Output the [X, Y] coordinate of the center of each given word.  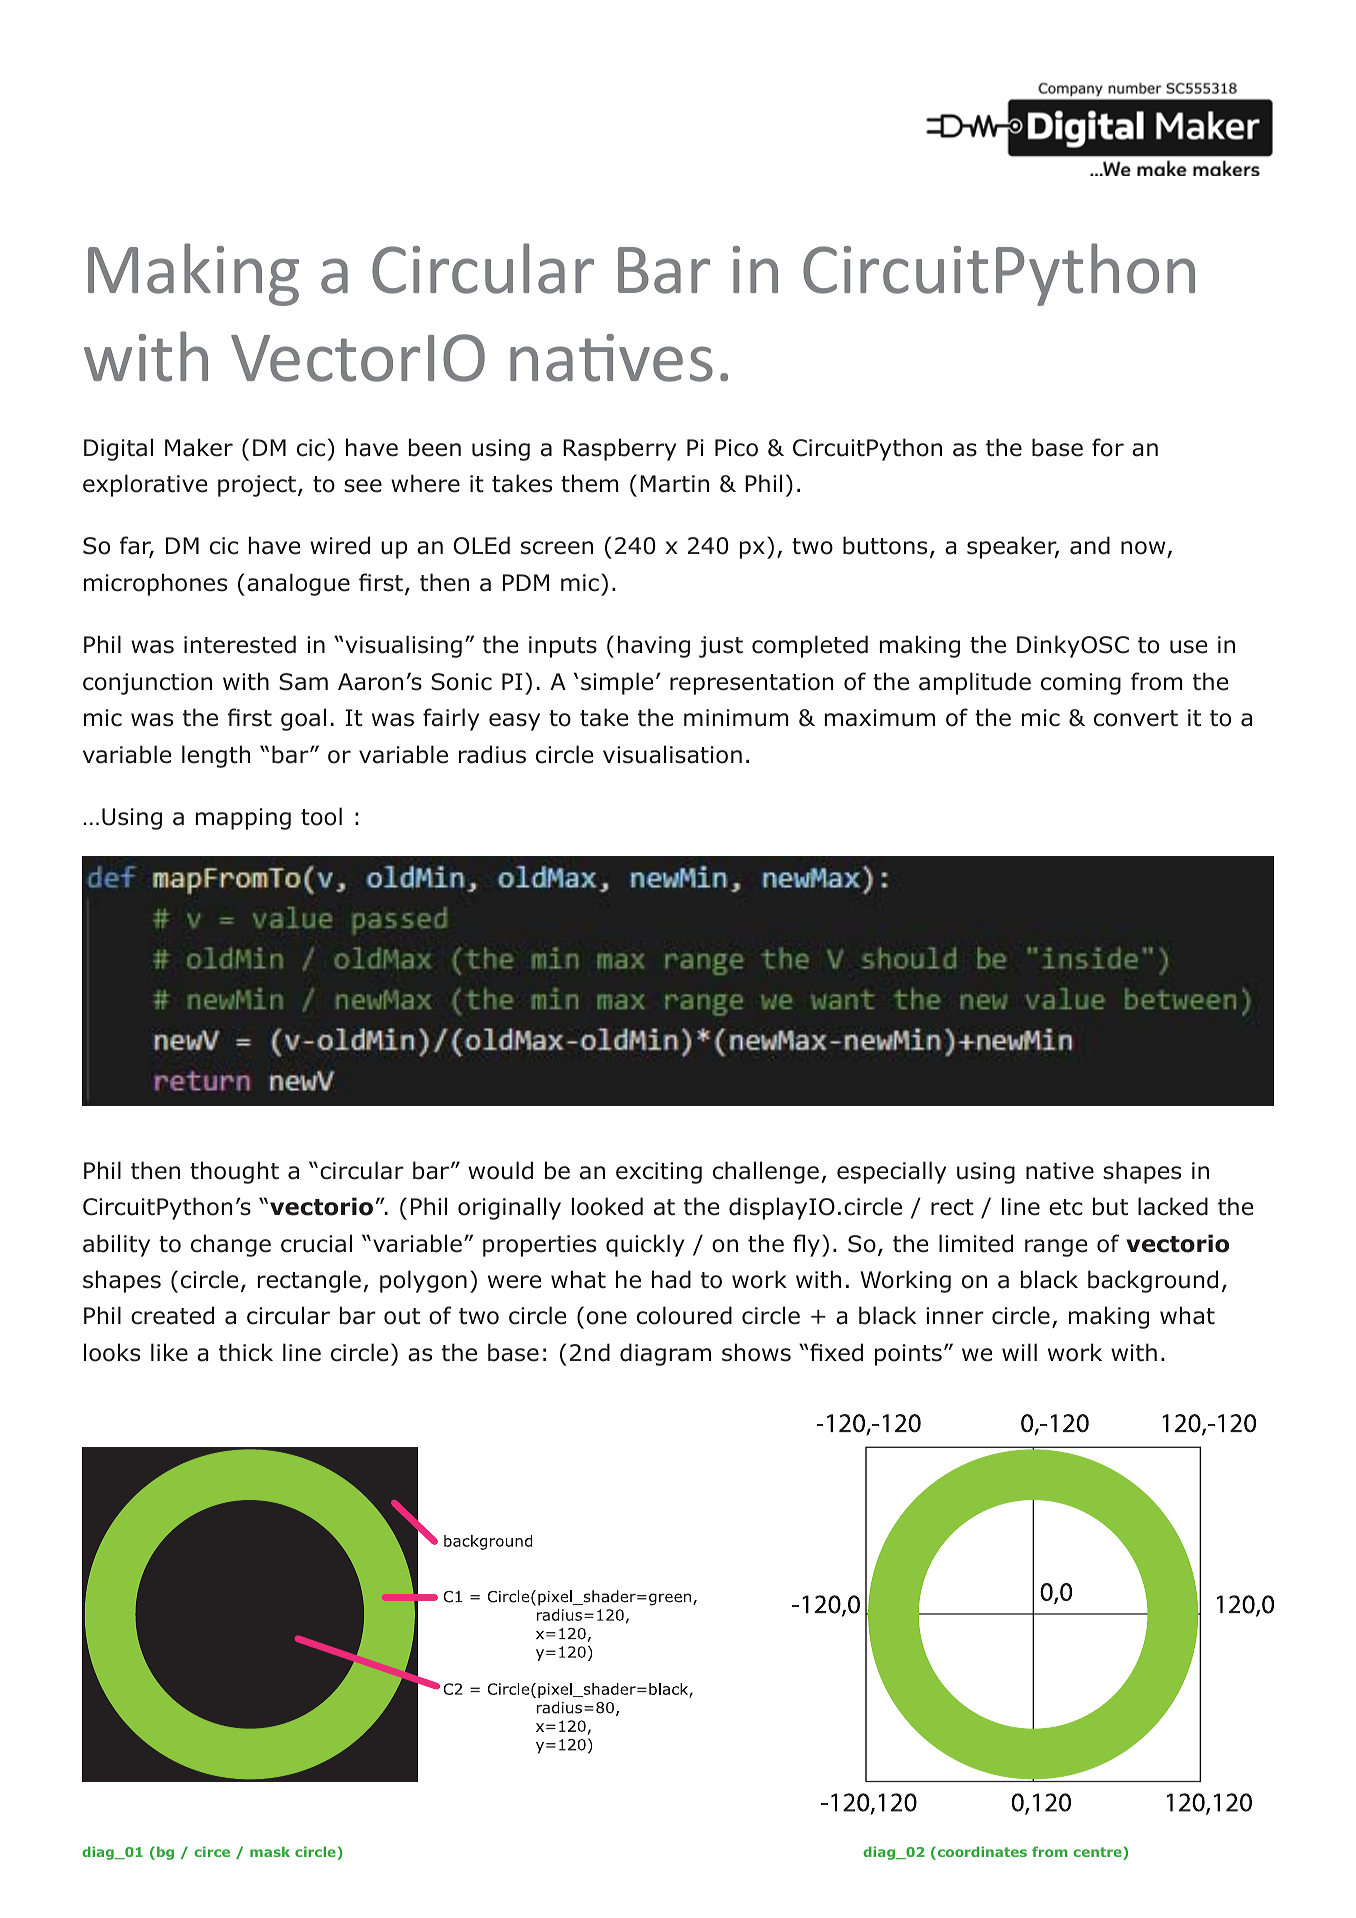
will [1019, 1352]
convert [1136, 718]
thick [246, 1352]
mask [270, 1851]
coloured [684, 1315]
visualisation [672, 754]
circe [212, 1851]
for [1108, 447]
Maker [199, 447]
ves [666, 364]
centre [1098, 1853]
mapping [243, 819]
